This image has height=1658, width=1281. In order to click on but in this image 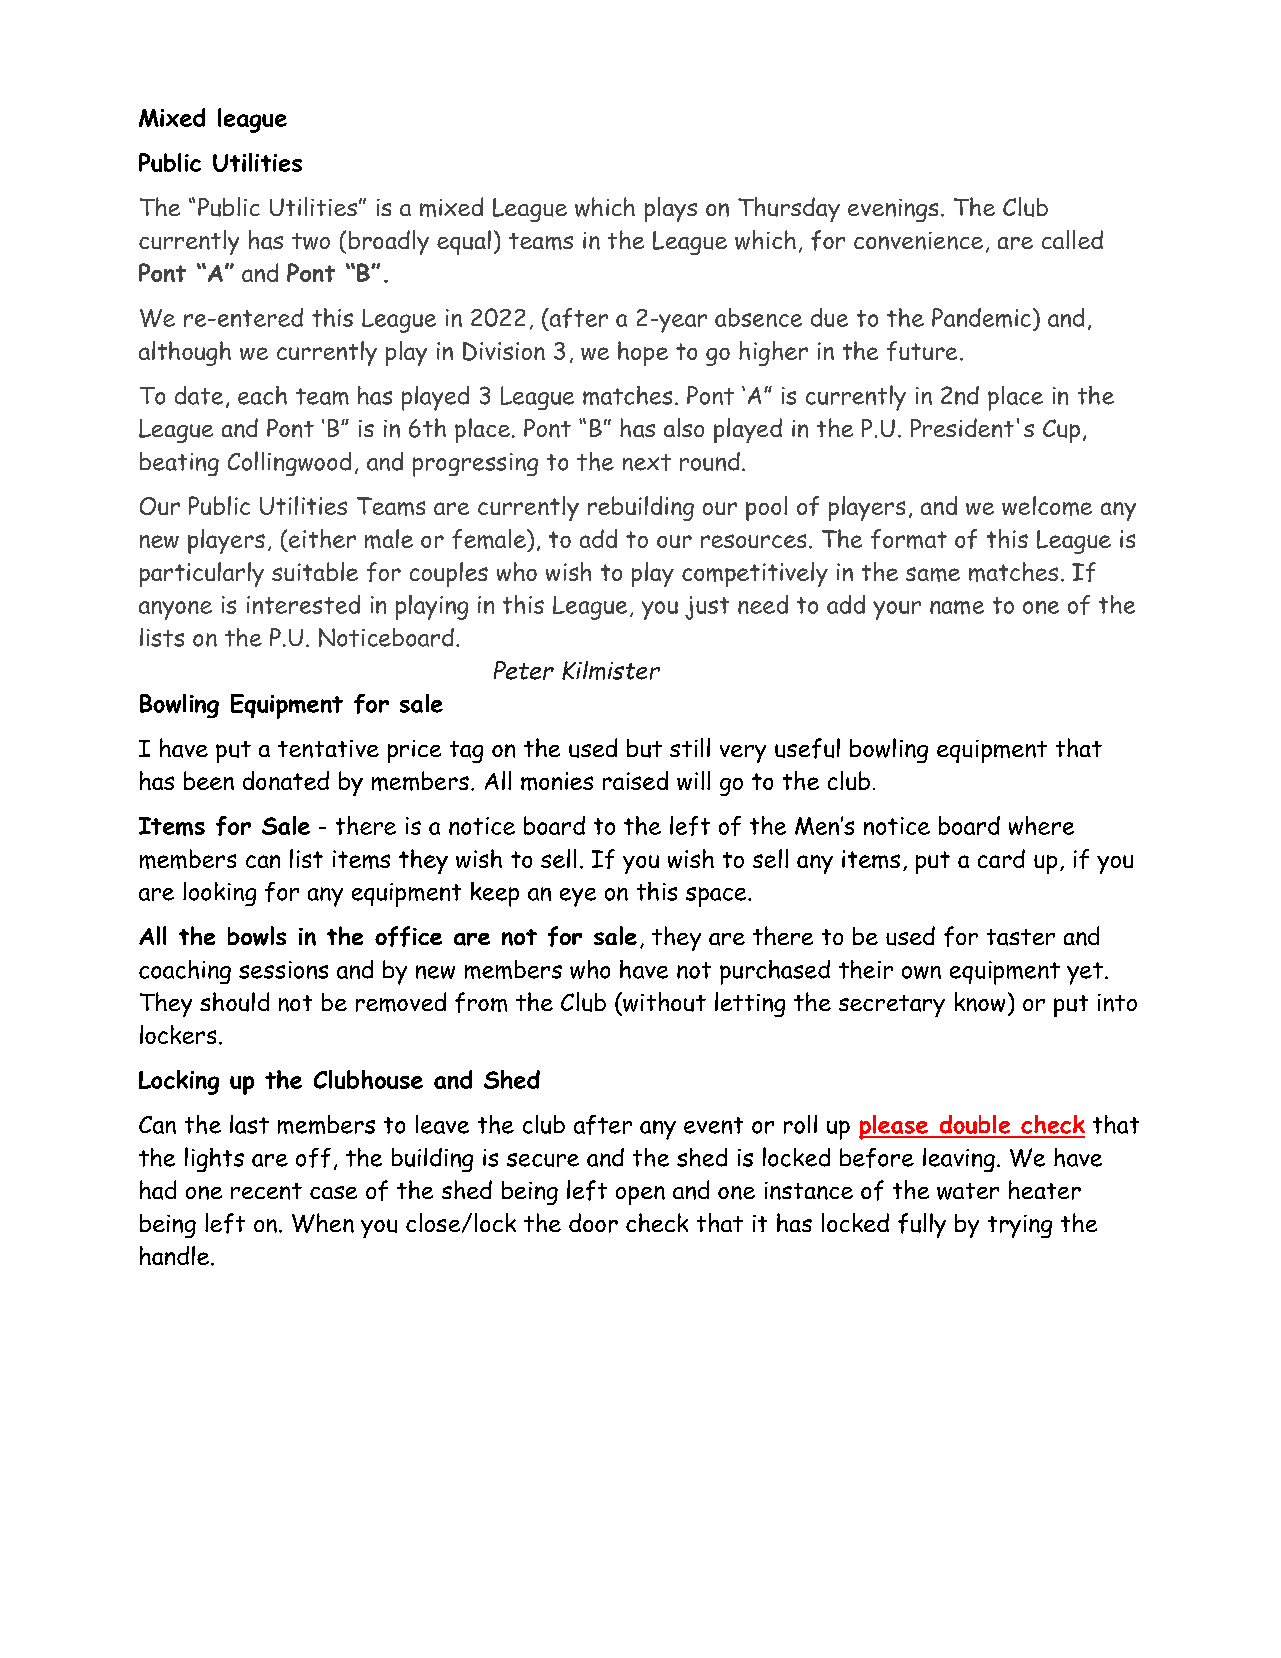, I will do `click(644, 748)`.
